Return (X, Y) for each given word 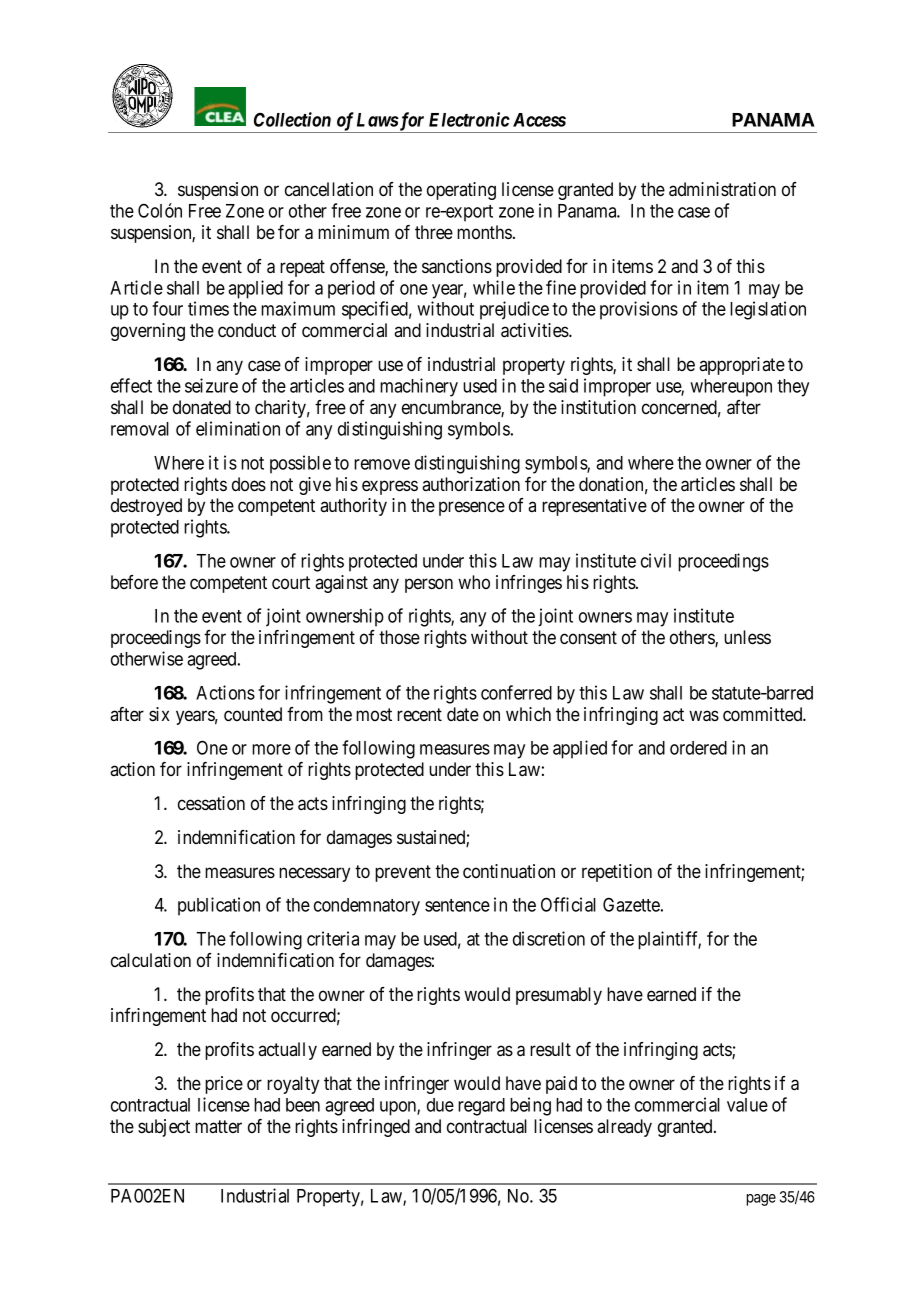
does (249, 484)
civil (656, 560)
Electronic (469, 119)
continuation (509, 871)
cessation (211, 803)
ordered (698, 748)
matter (218, 1126)
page (761, 1200)
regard (481, 1107)
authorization (471, 484)
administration (722, 189)
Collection (292, 119)
